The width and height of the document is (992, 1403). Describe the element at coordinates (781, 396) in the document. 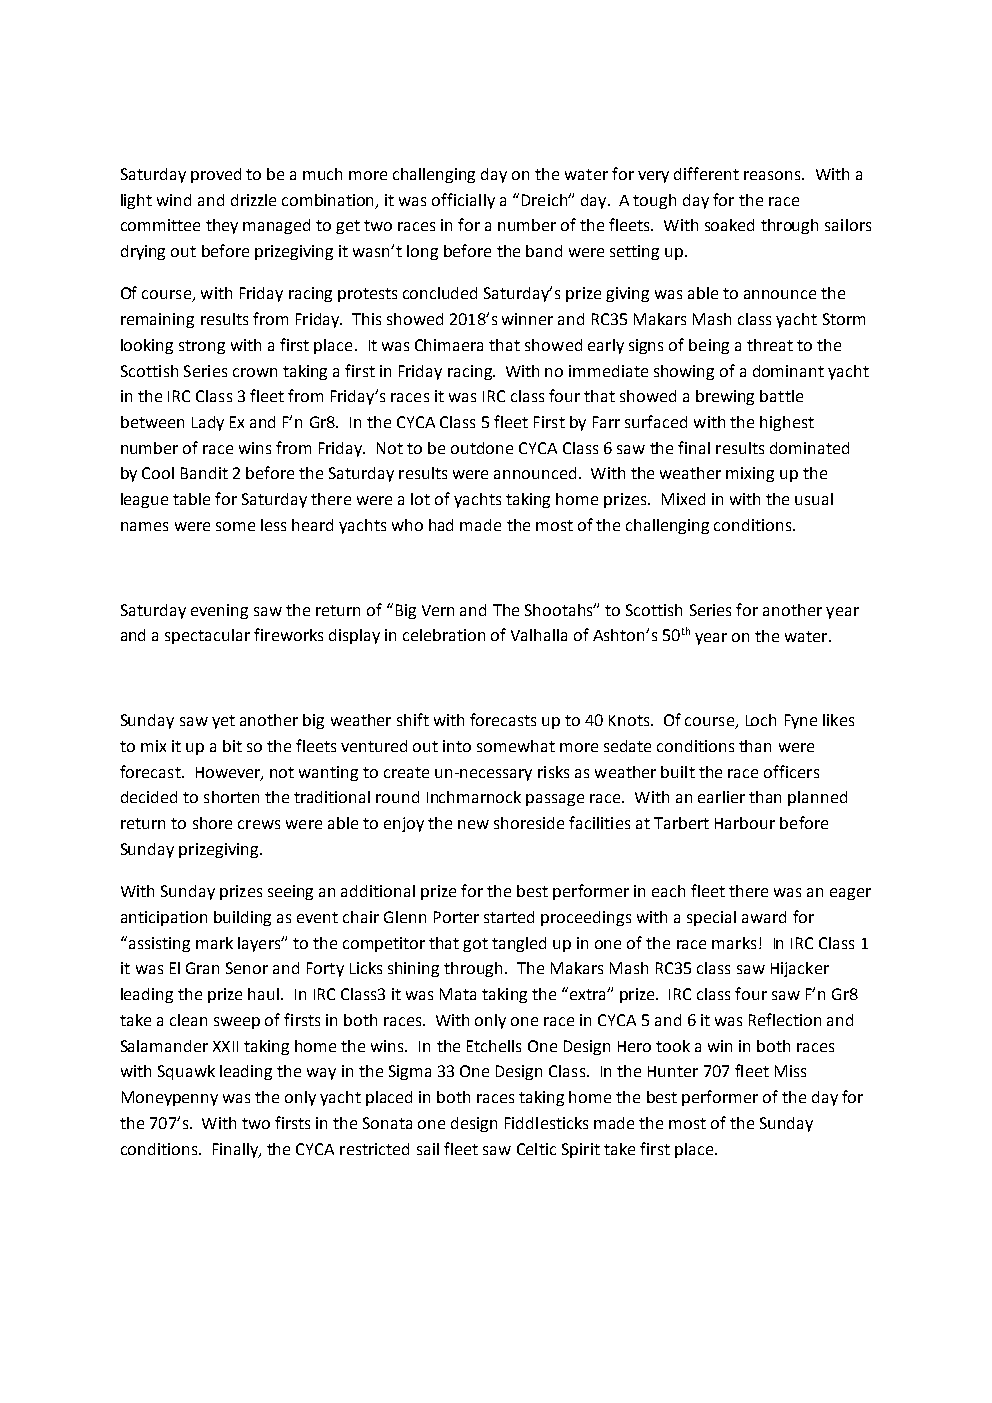

I see `battle` at that location.
